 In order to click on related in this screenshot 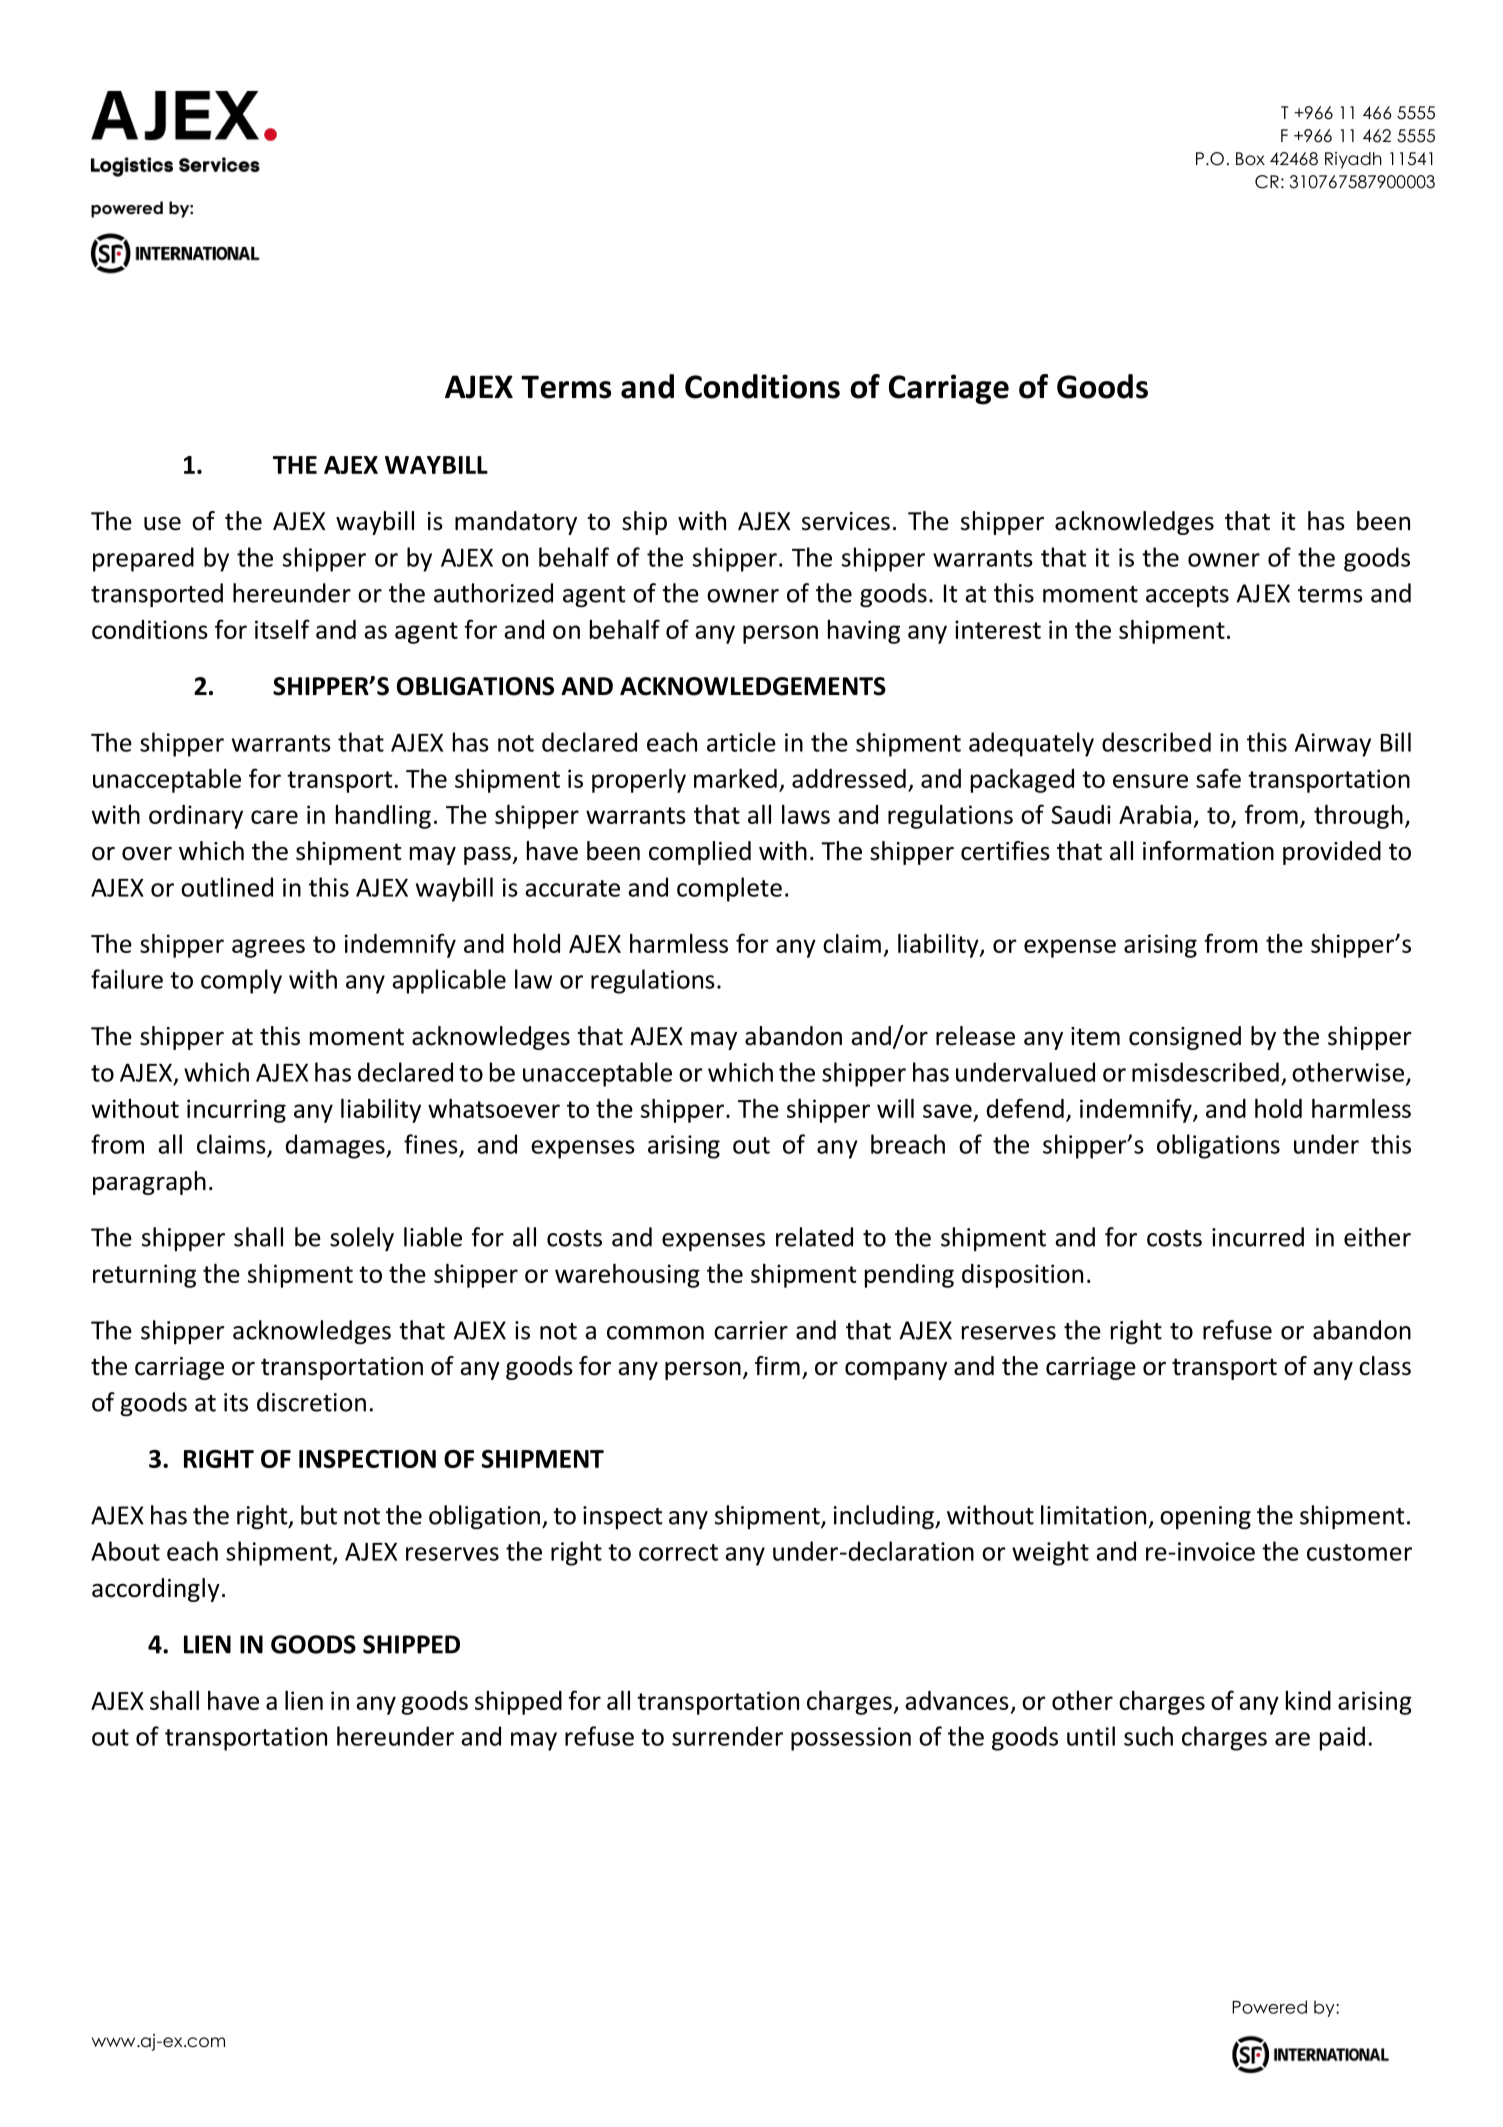, I will do `click(814, 1237)`.
